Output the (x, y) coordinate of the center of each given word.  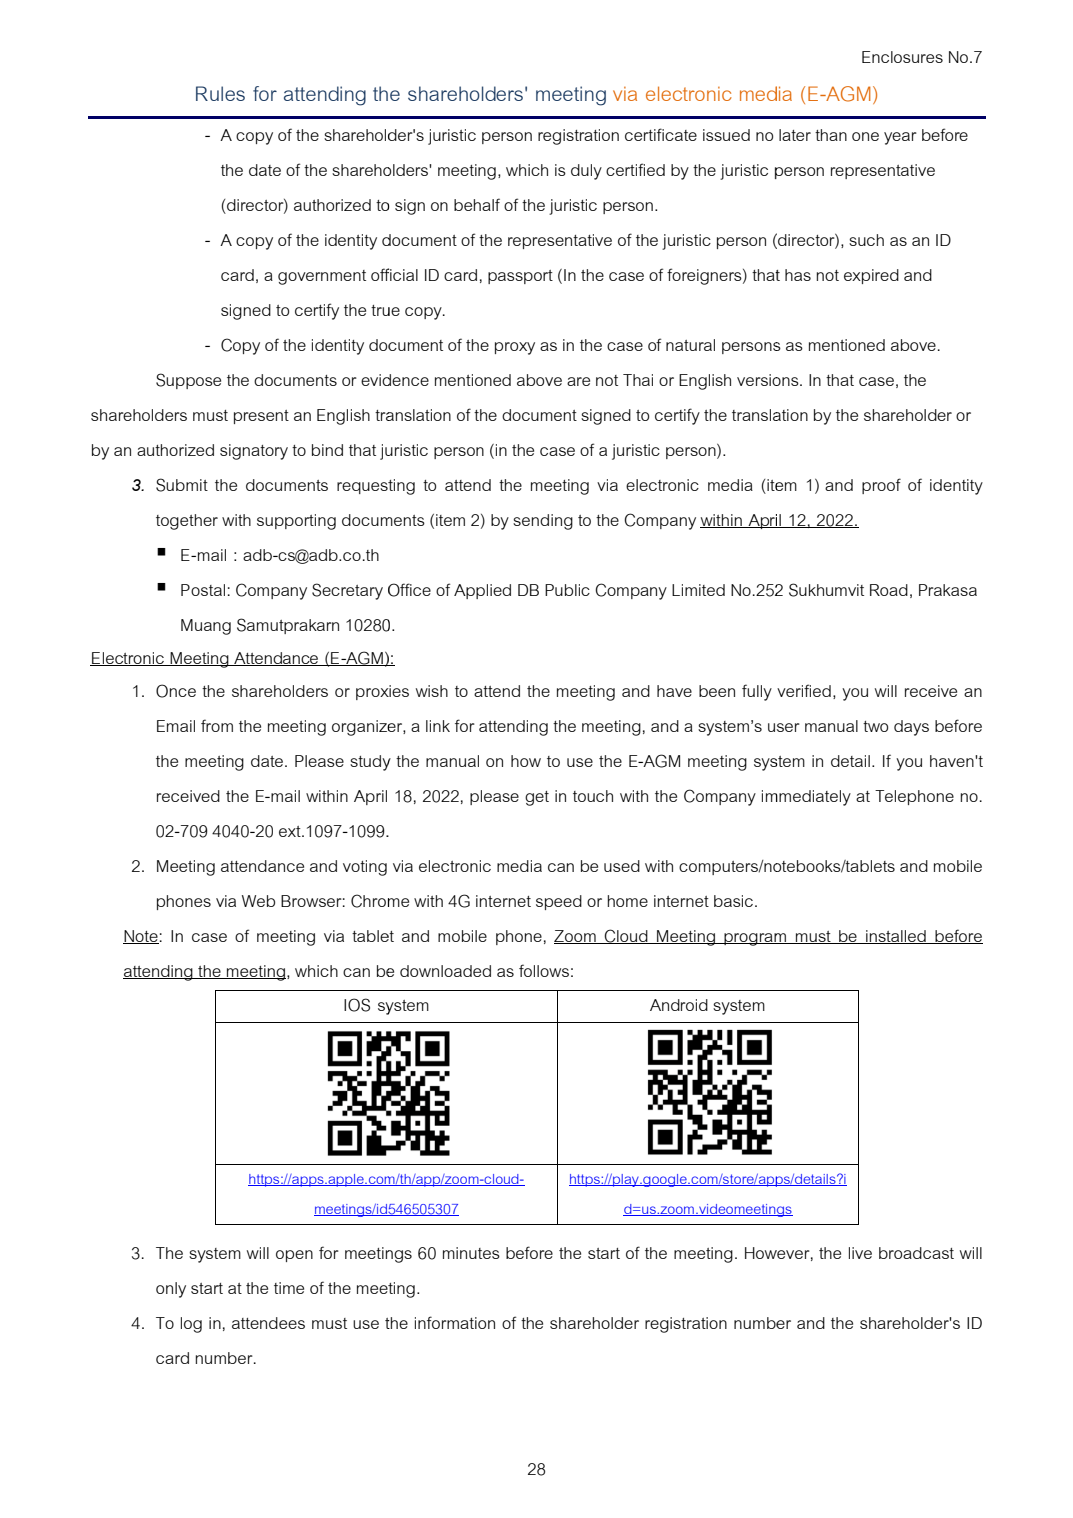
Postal (203, 590)
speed (559, 902)
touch (593, 796)
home (627, 901)
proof (881, 486)
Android (679, 1005)
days (911, 728)
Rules (220, 93)
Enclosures (902, 57)
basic (735, 901)
